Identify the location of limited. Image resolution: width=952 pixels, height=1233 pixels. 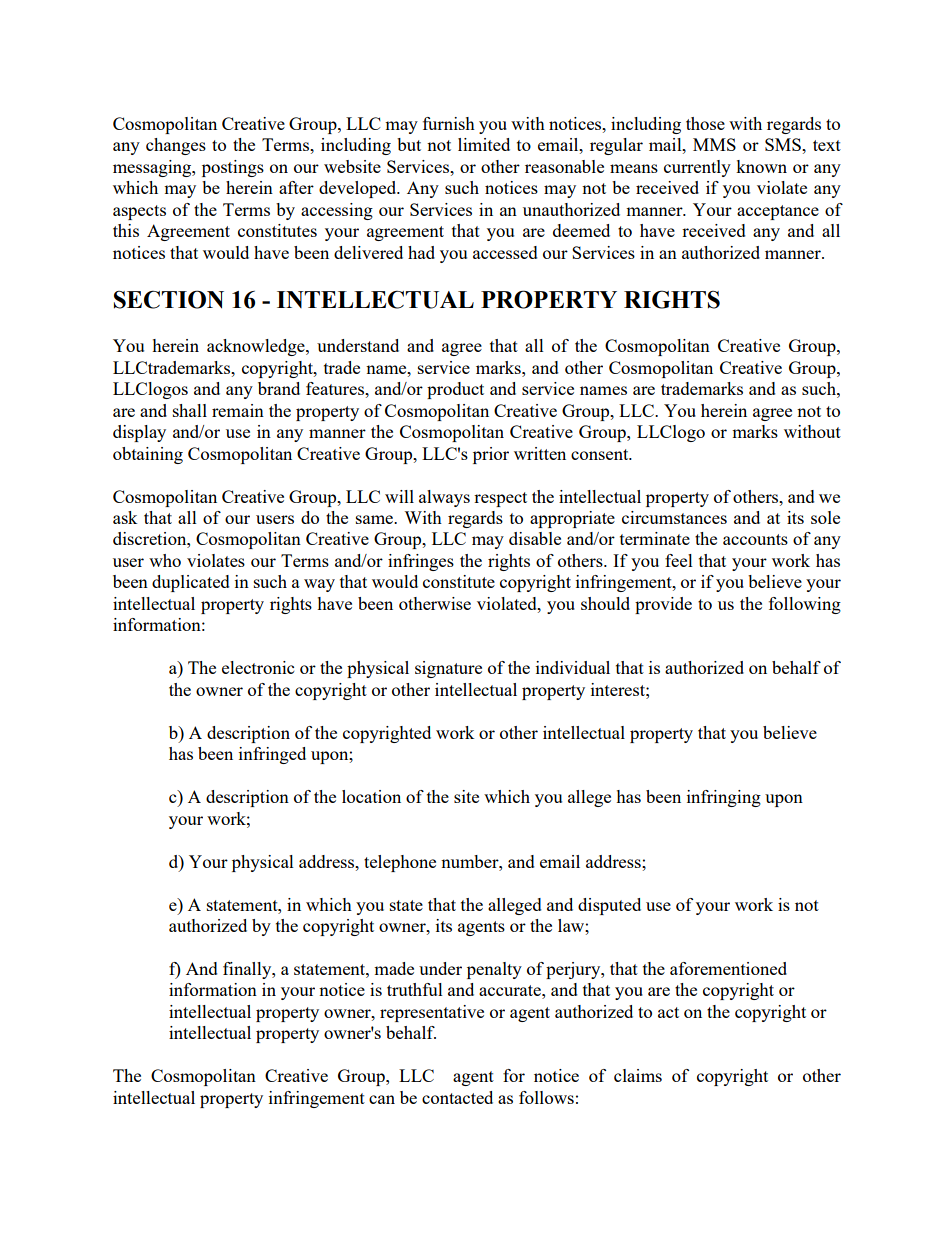
(484, 144).
